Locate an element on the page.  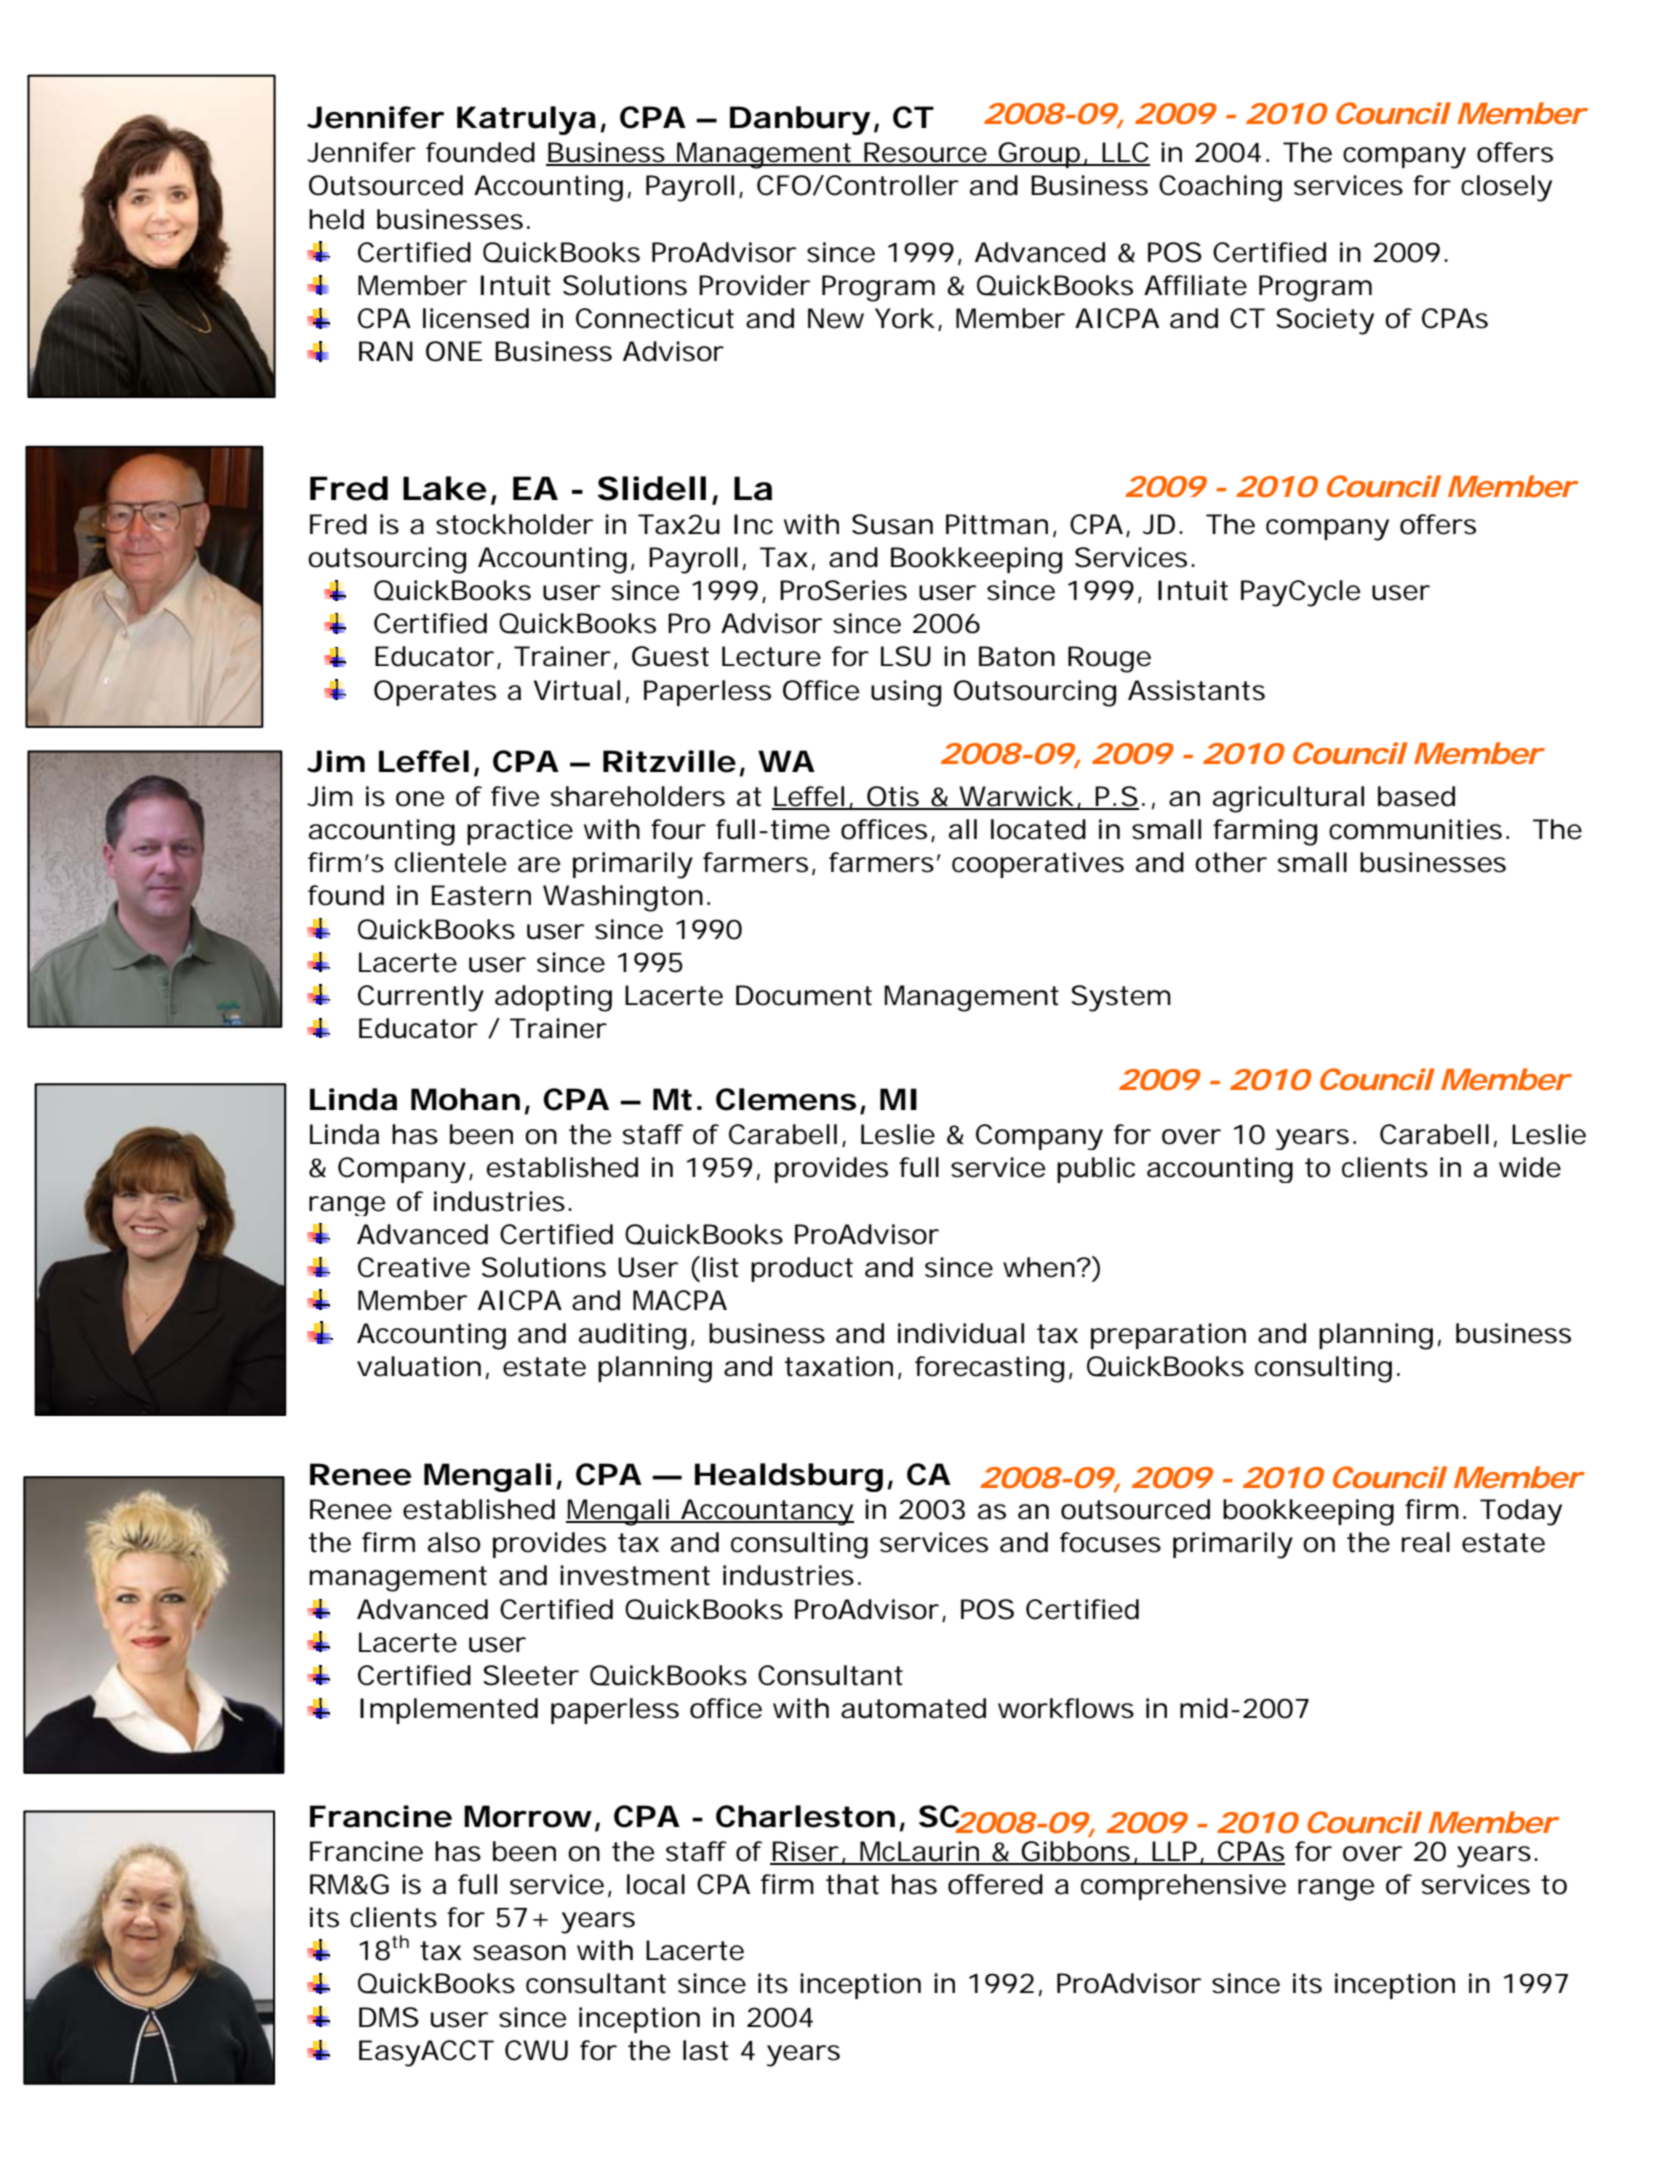
Eastern is located at coordinates (481, 895).
